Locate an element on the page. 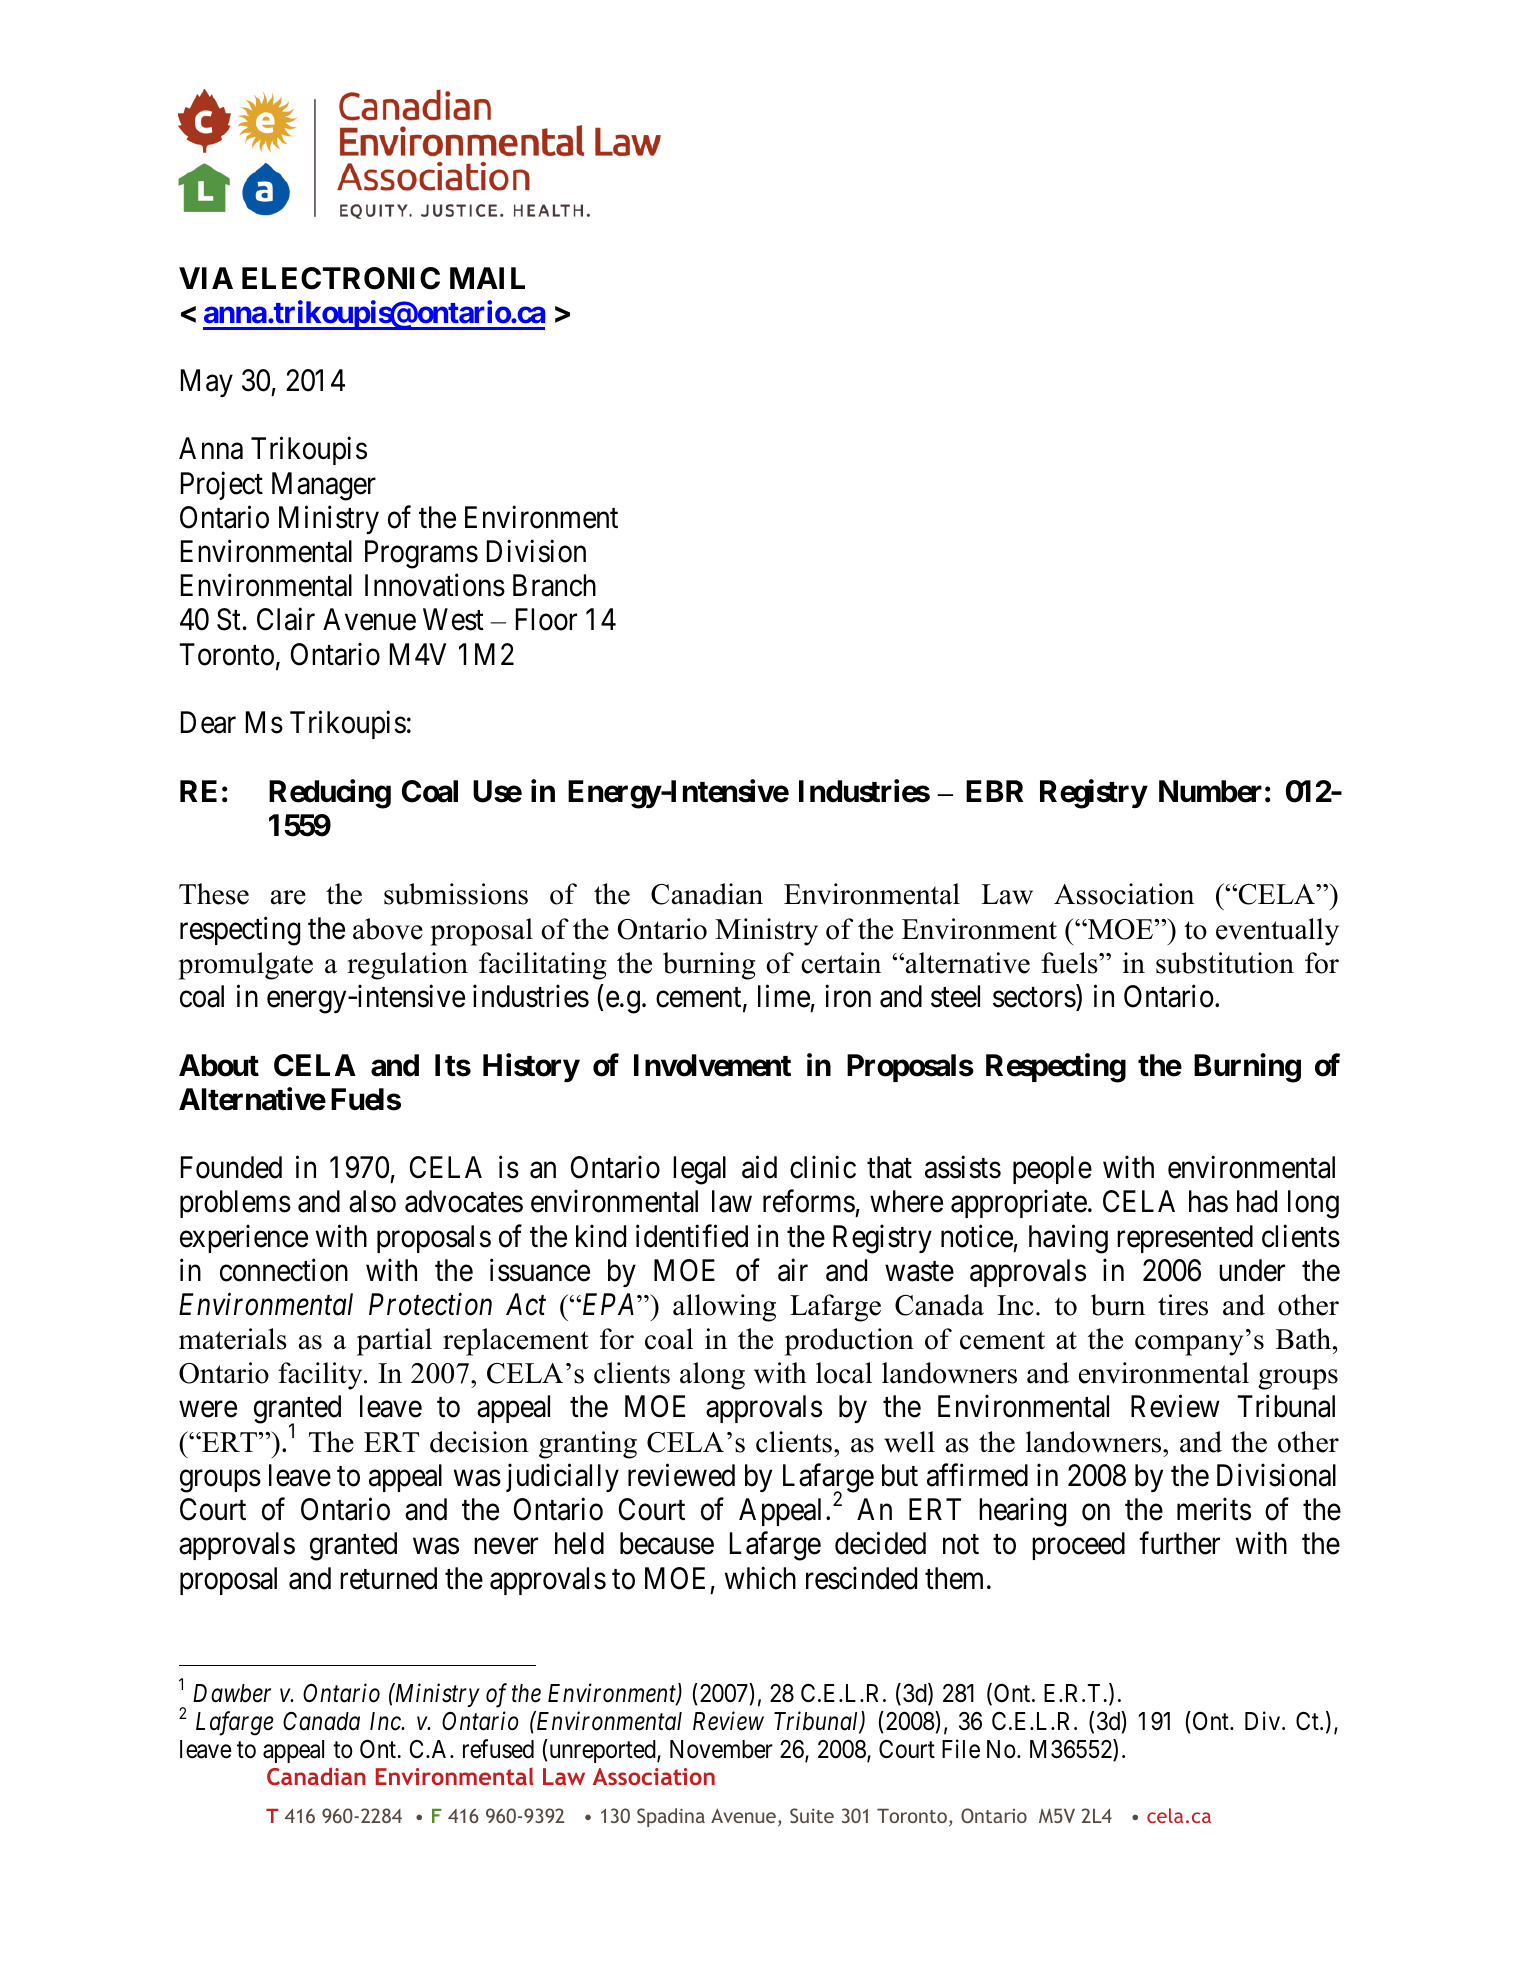 This page has height=1964, width=1518. ELECTRONIC is located at coordinates (341, 278).
